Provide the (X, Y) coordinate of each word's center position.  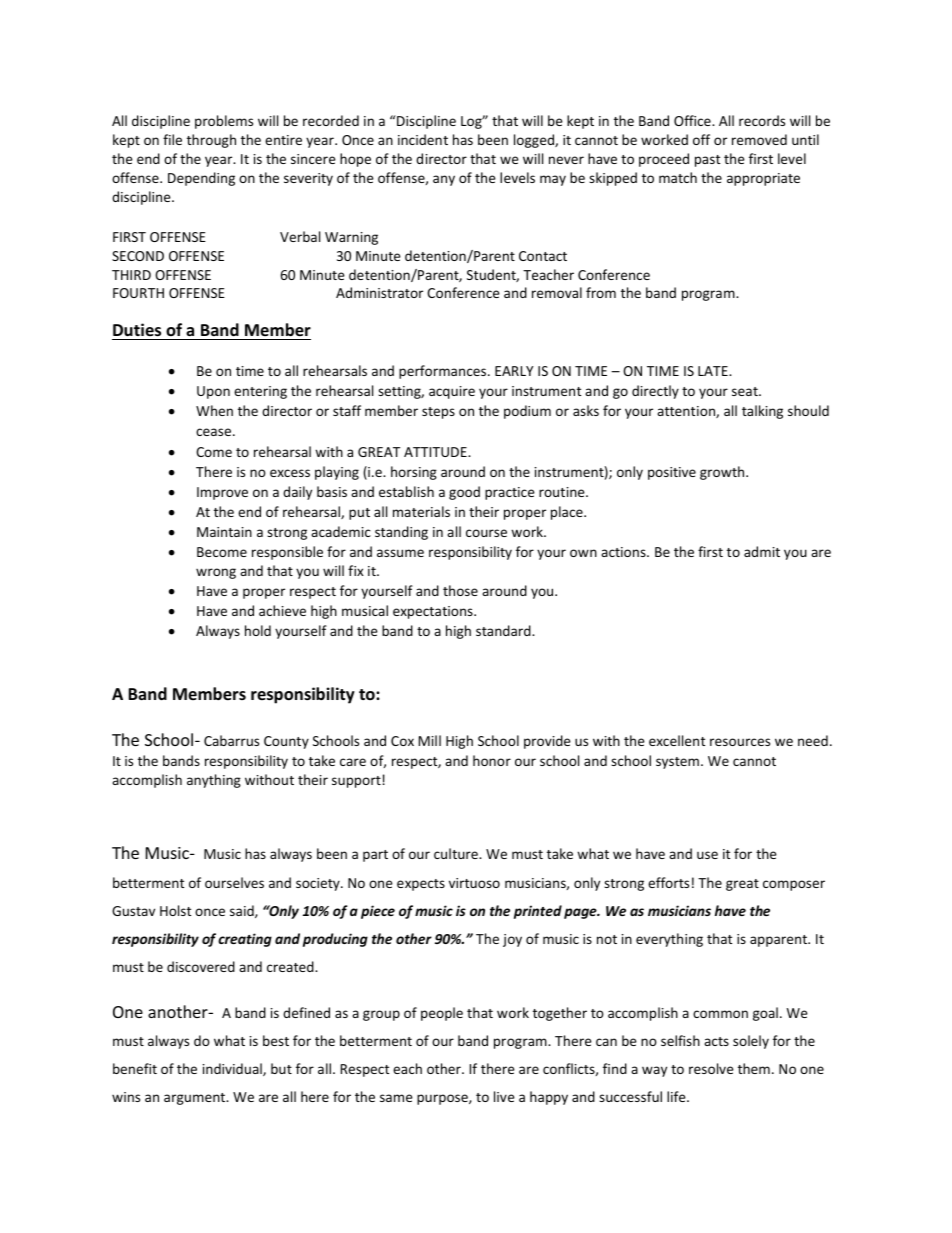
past (707, 161)
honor (492, 760)
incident (423, 139)
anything (214, 781)
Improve (222, 493)
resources (740, 742)
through (211, 141)
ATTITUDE (436, 452)
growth (723, 473)
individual (233, 1069)
